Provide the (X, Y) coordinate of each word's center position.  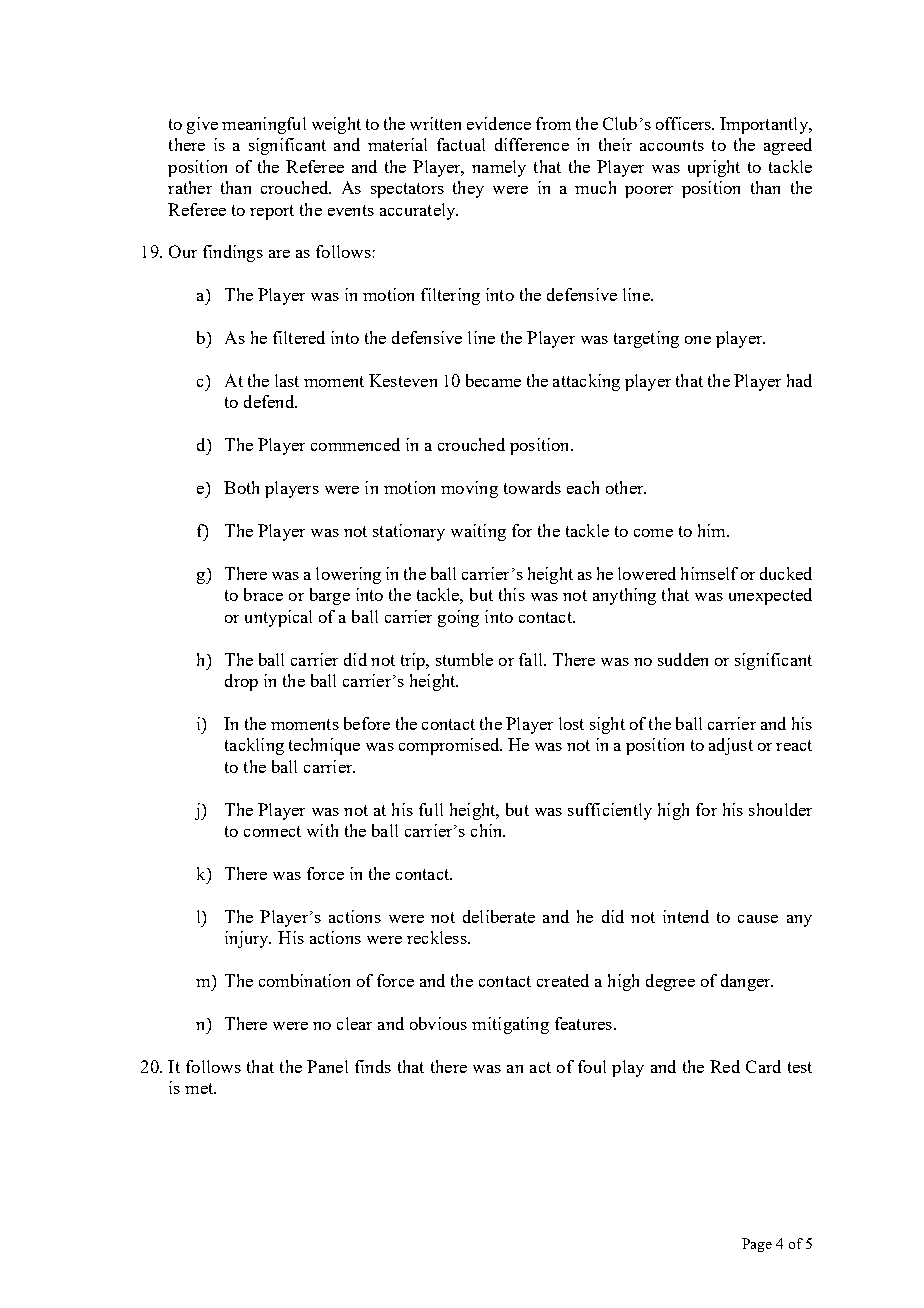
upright (714, 168)
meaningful (264, 125)
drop (241, 682)
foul (592, 1066)
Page (757, 1245)
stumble (464, 659)
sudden (683, 659)
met (200, 1088)
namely (499, 168)
